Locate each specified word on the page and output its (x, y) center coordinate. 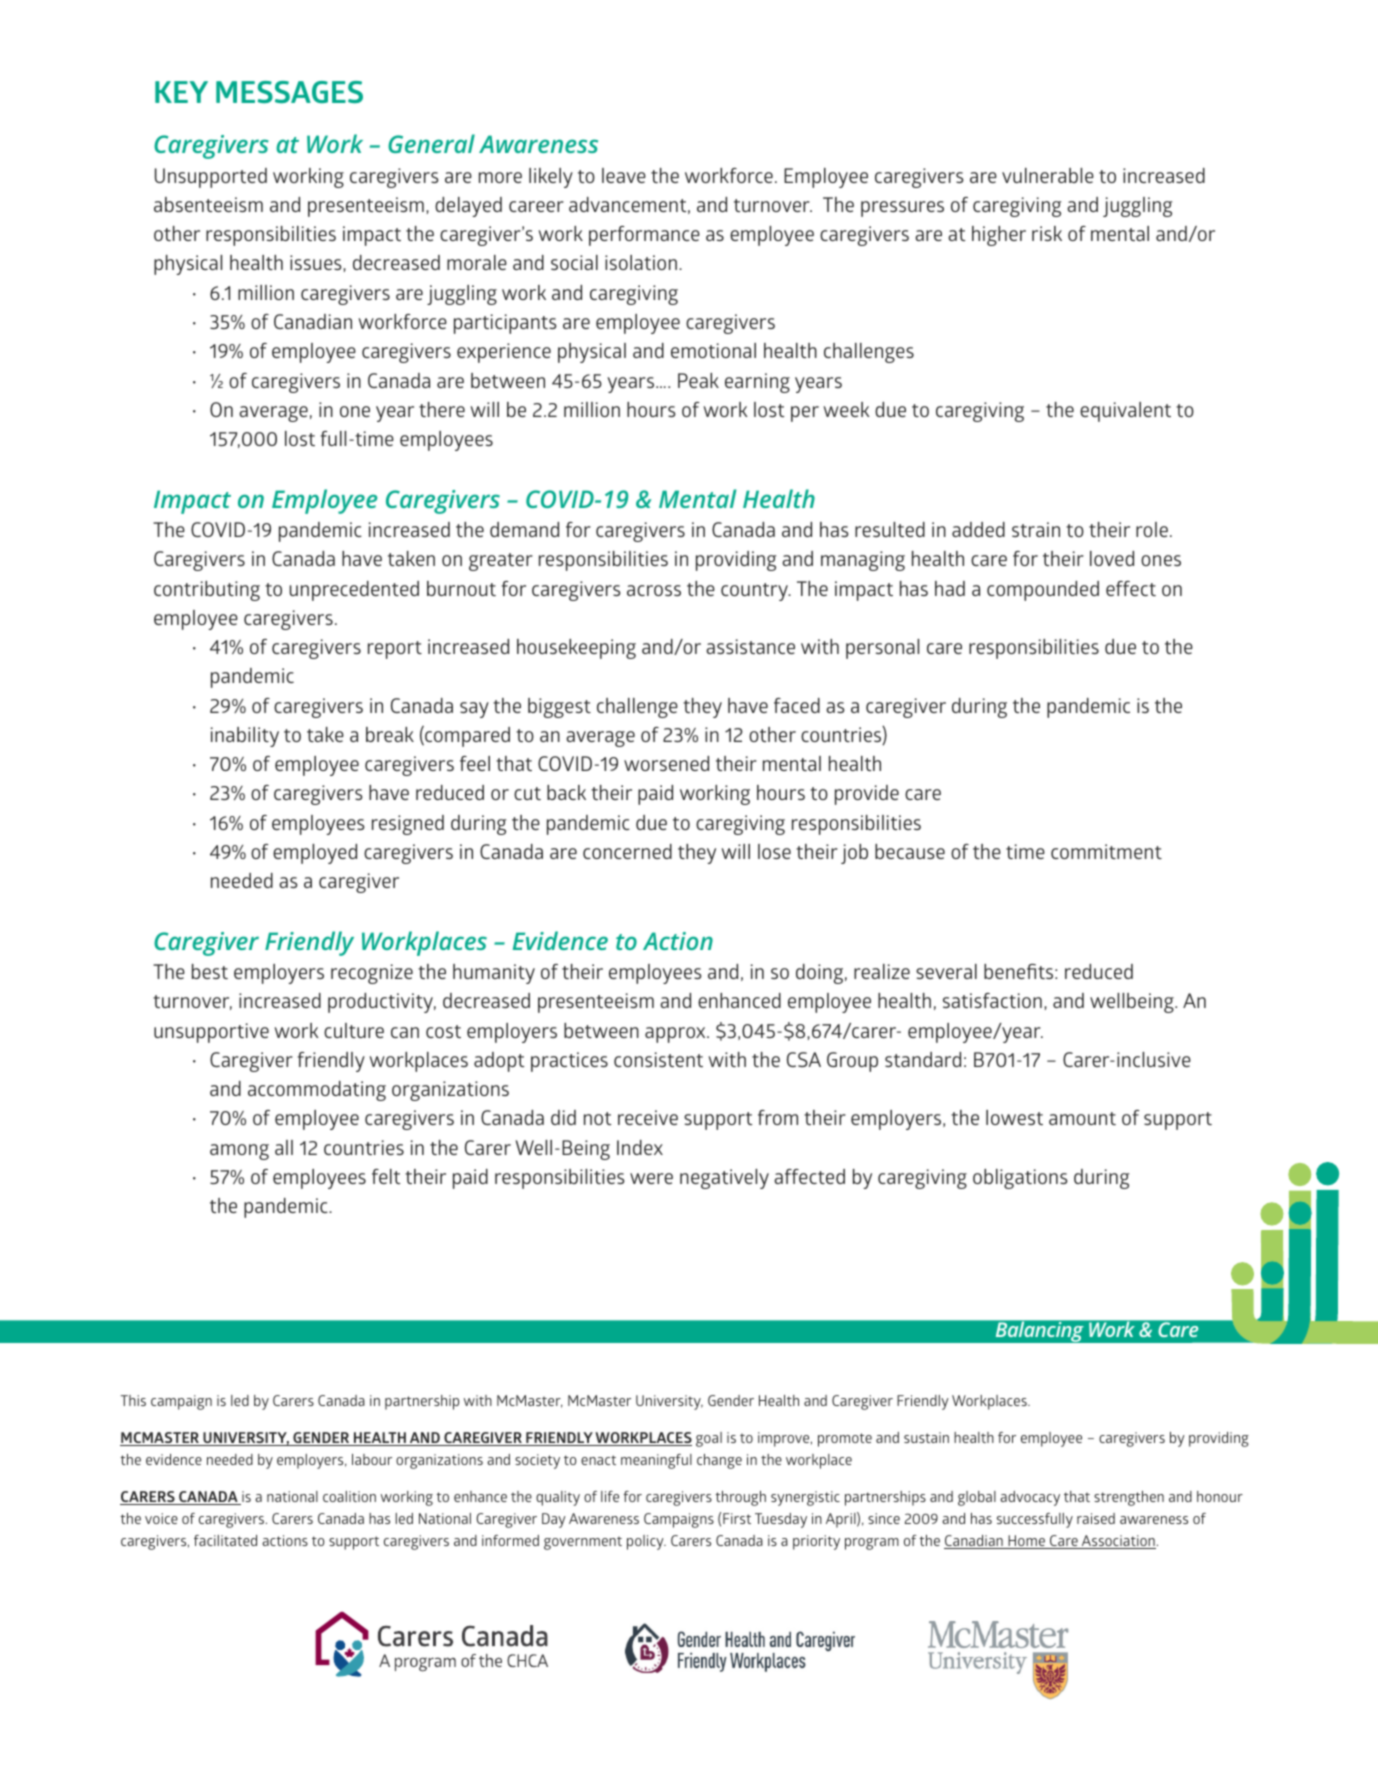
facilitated (225, 1540)
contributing (207, 591)
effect (1131, 588)
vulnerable (1048, 175)
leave (624, 175)
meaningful (656, 1461)
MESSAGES (289, 92)
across (654, 590)
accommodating (317, 1091)
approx (676, 1035)
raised (1096, 1518)
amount (1082, 1118)
